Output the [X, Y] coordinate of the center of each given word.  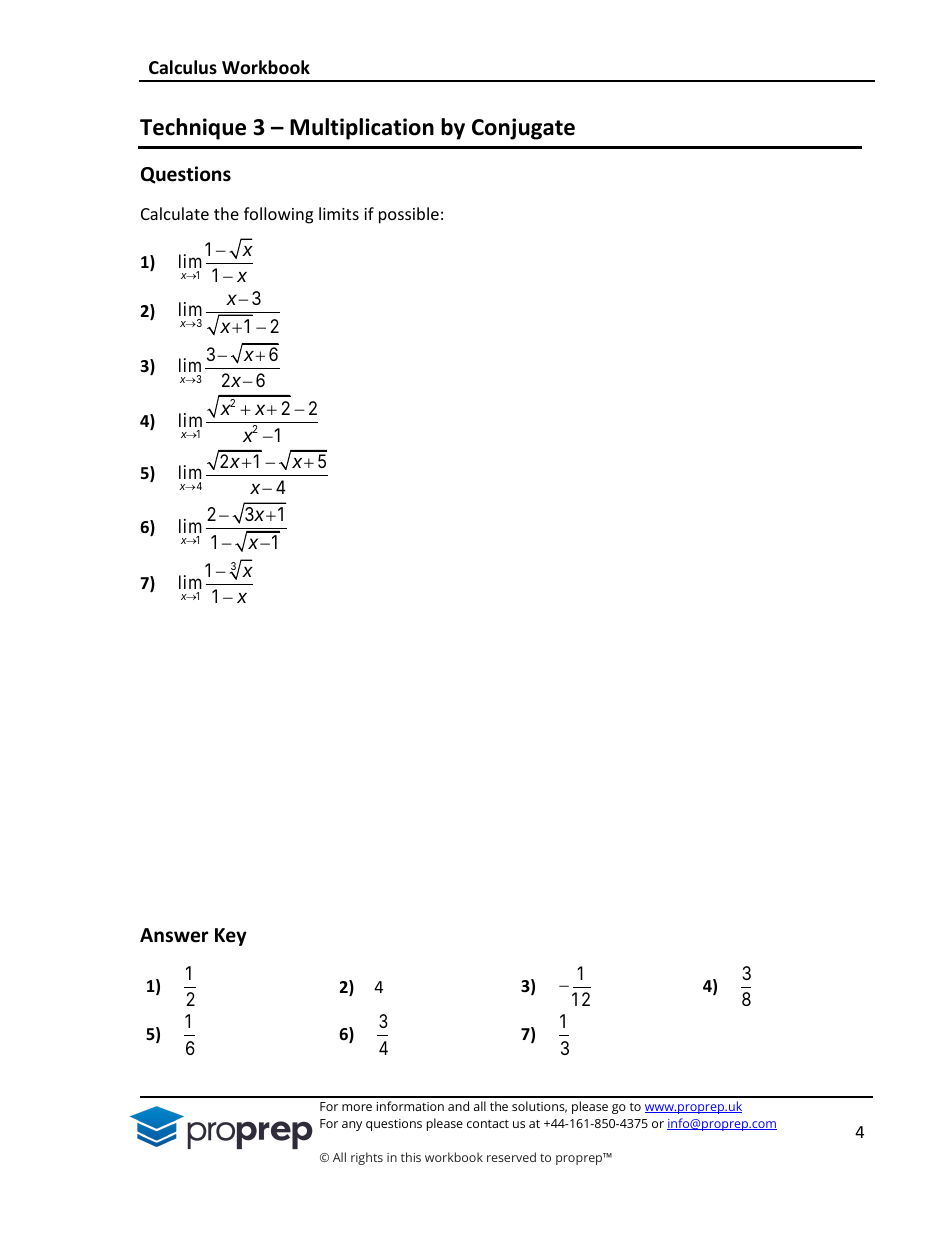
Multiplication [362, 129]
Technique [193, 129]
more [357, 1107]
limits [339, 213]
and [458, 1106]
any [352, 1126]
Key [231, 937]
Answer [174, 935]
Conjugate [523, 129]
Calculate [175, 213]
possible [409, 215]
